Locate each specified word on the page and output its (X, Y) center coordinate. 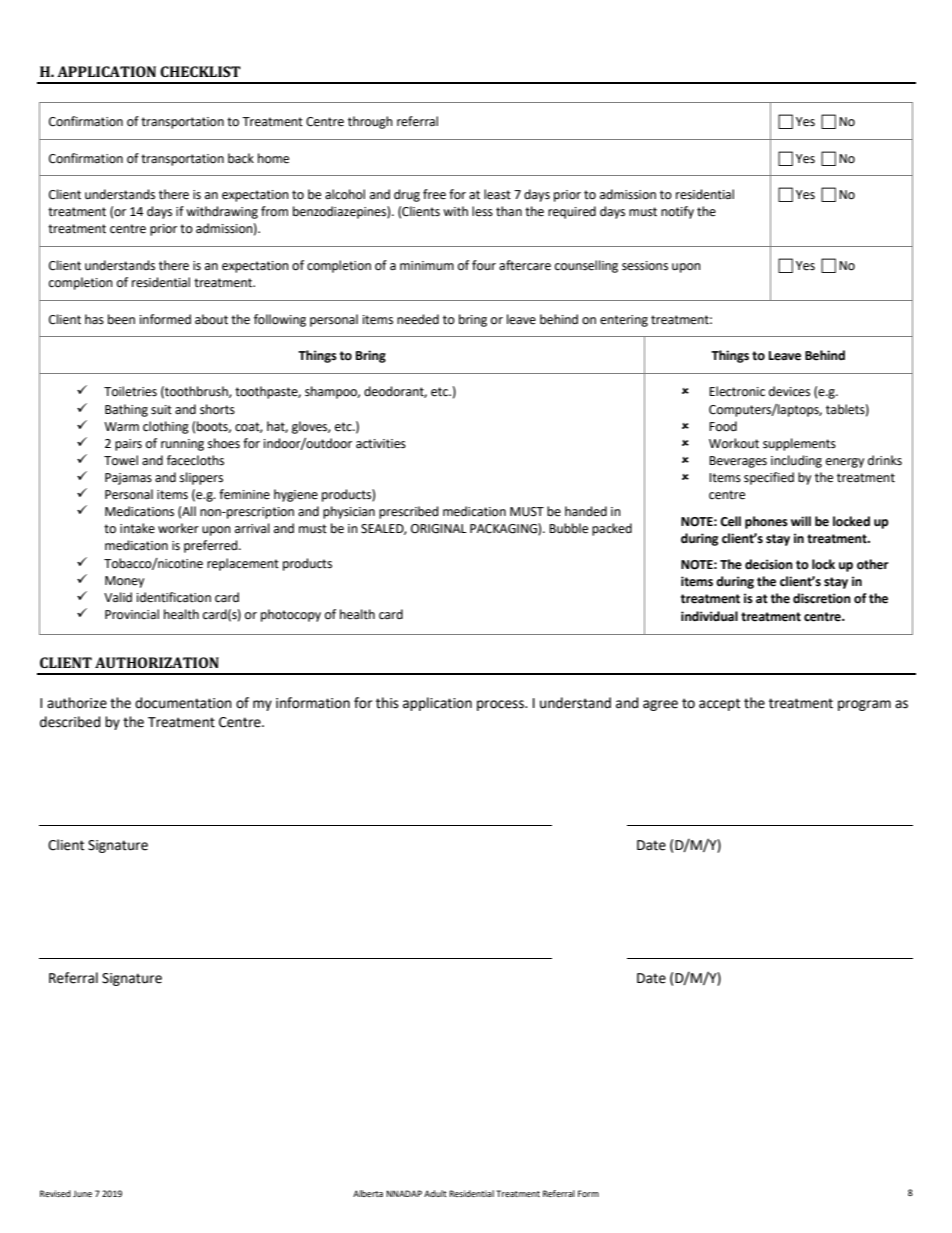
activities (381, 444)
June (82, 1193)
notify (677, 212)
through (370, 122)
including (796, 461)
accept (719, 704)
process (501, 705)
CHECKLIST (200, 71)
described (70, 722)
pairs (128, 445)
